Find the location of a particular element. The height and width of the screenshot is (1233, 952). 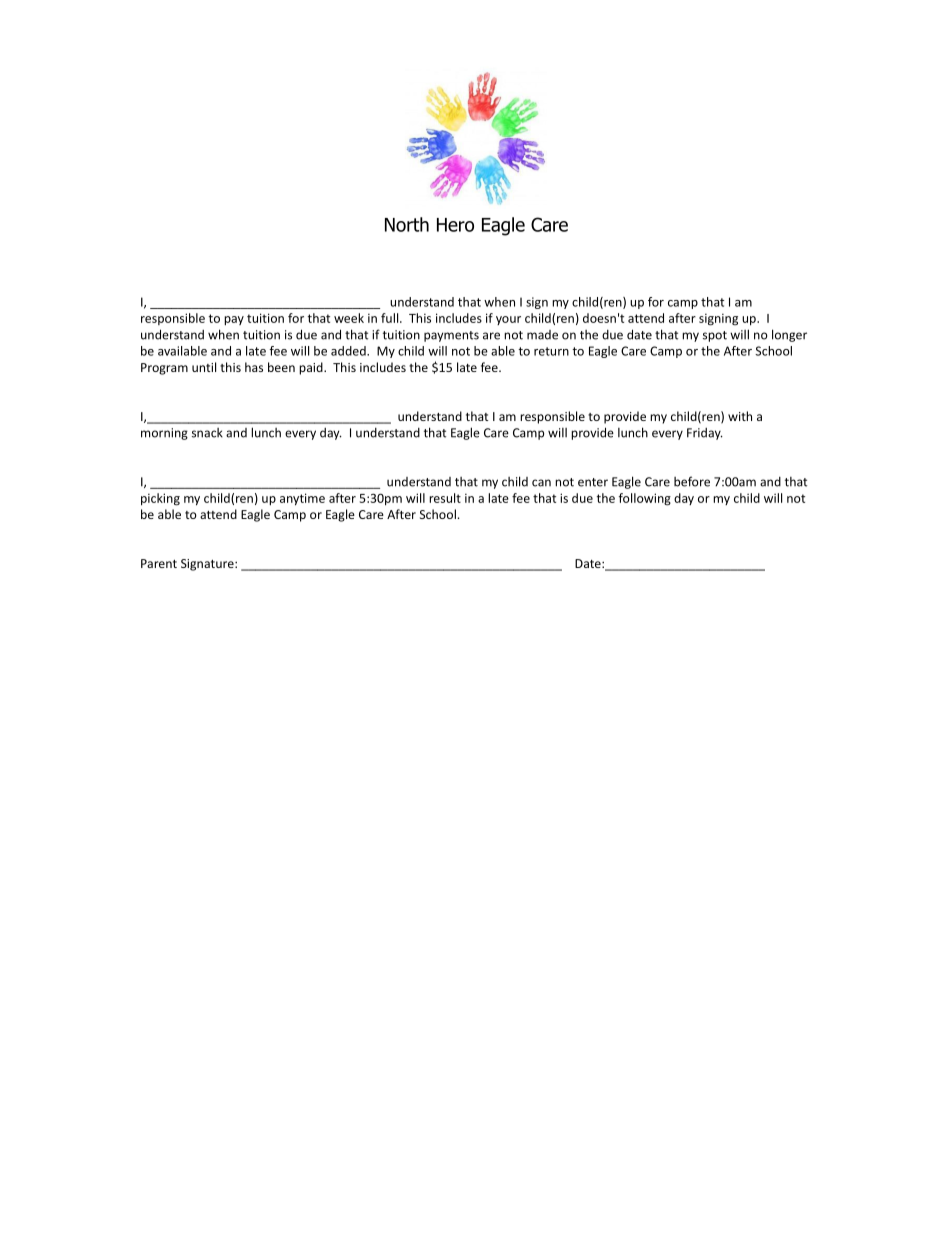

can is located at coordinates (541, 483).
